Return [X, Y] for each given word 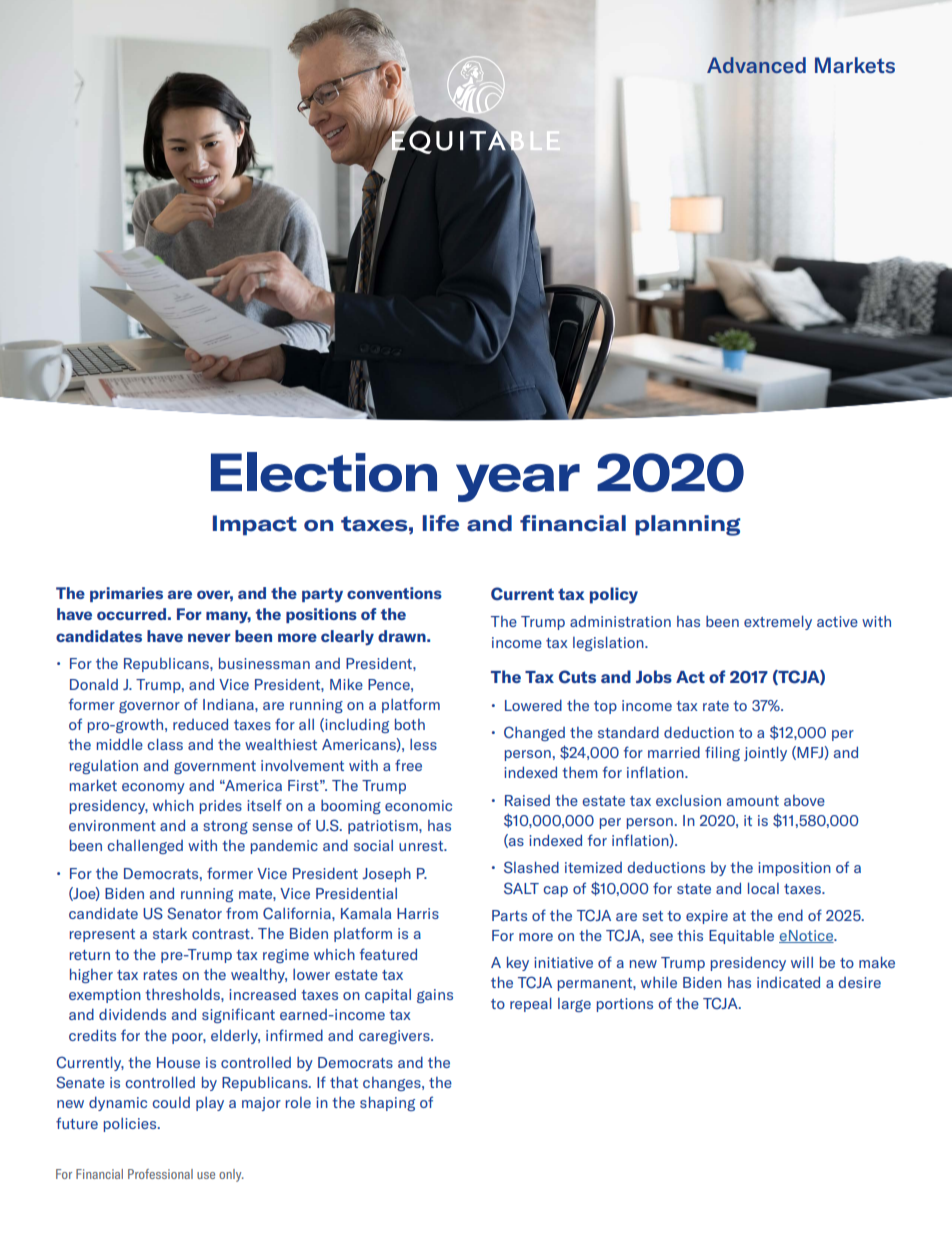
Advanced [756, 65]
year [518, 483]
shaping [387, 1103]
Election [324, 472]
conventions [394, 593]
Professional [160, 1174]
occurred [131, 614]
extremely [778, 622]
